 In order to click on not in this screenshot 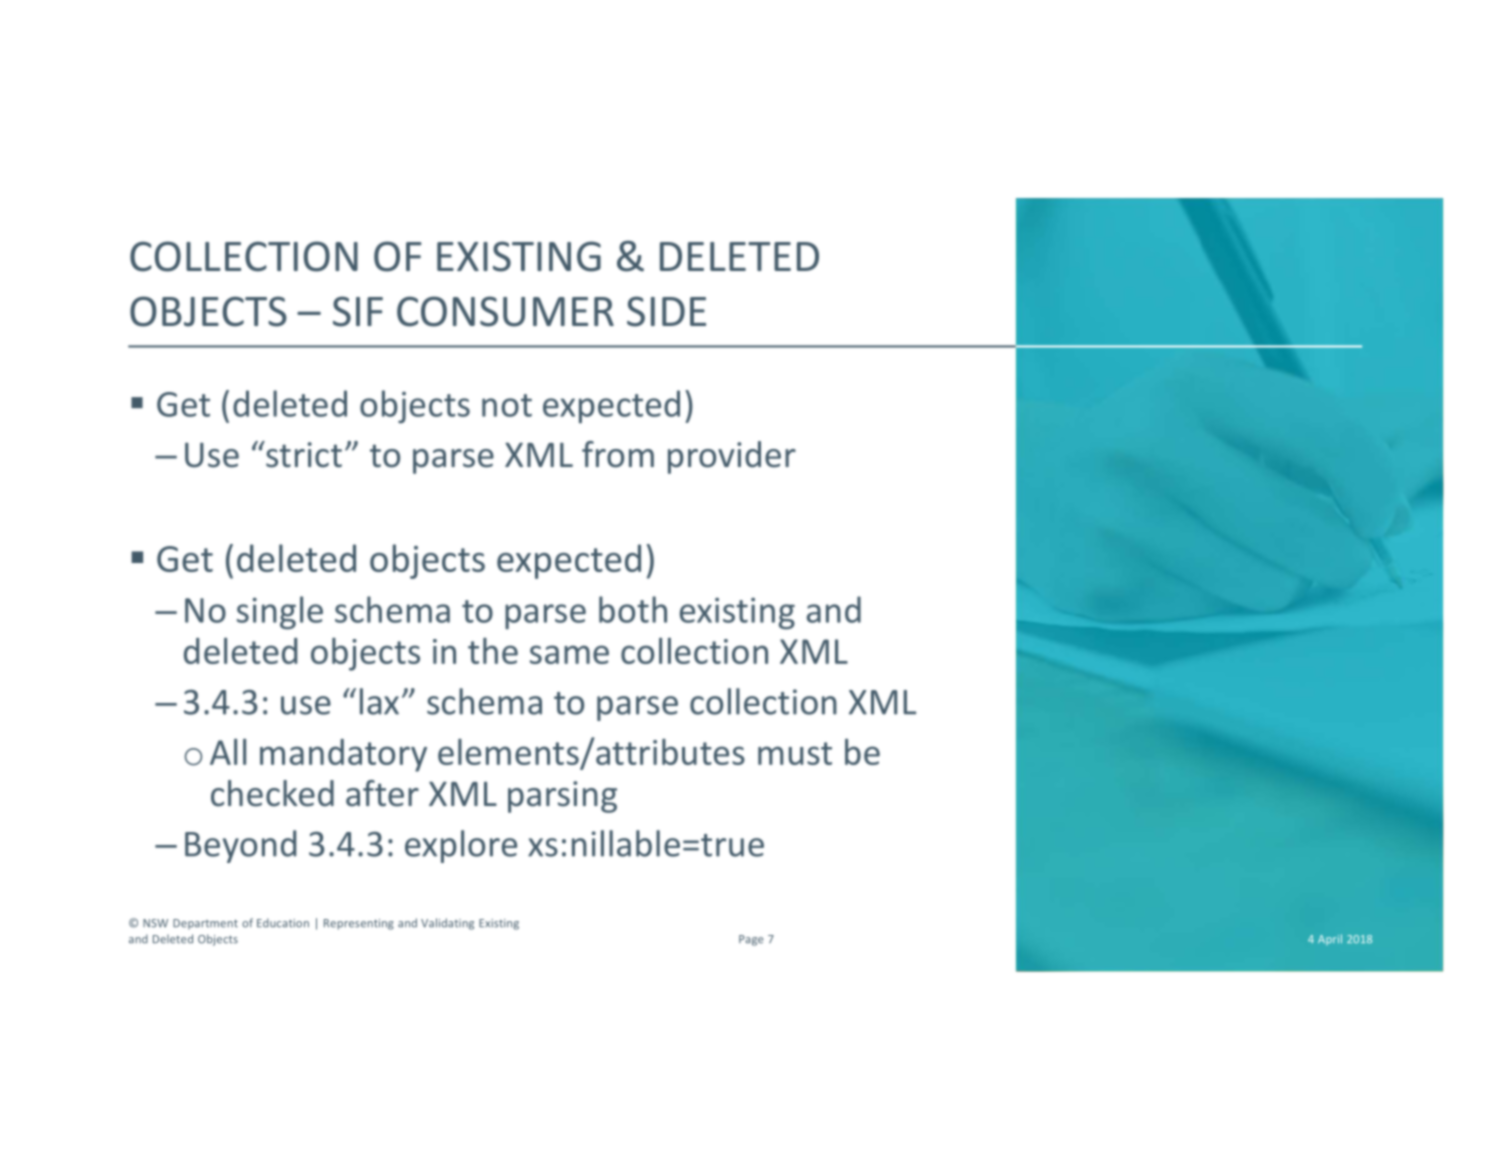, I will do `click(507, 405)`.
